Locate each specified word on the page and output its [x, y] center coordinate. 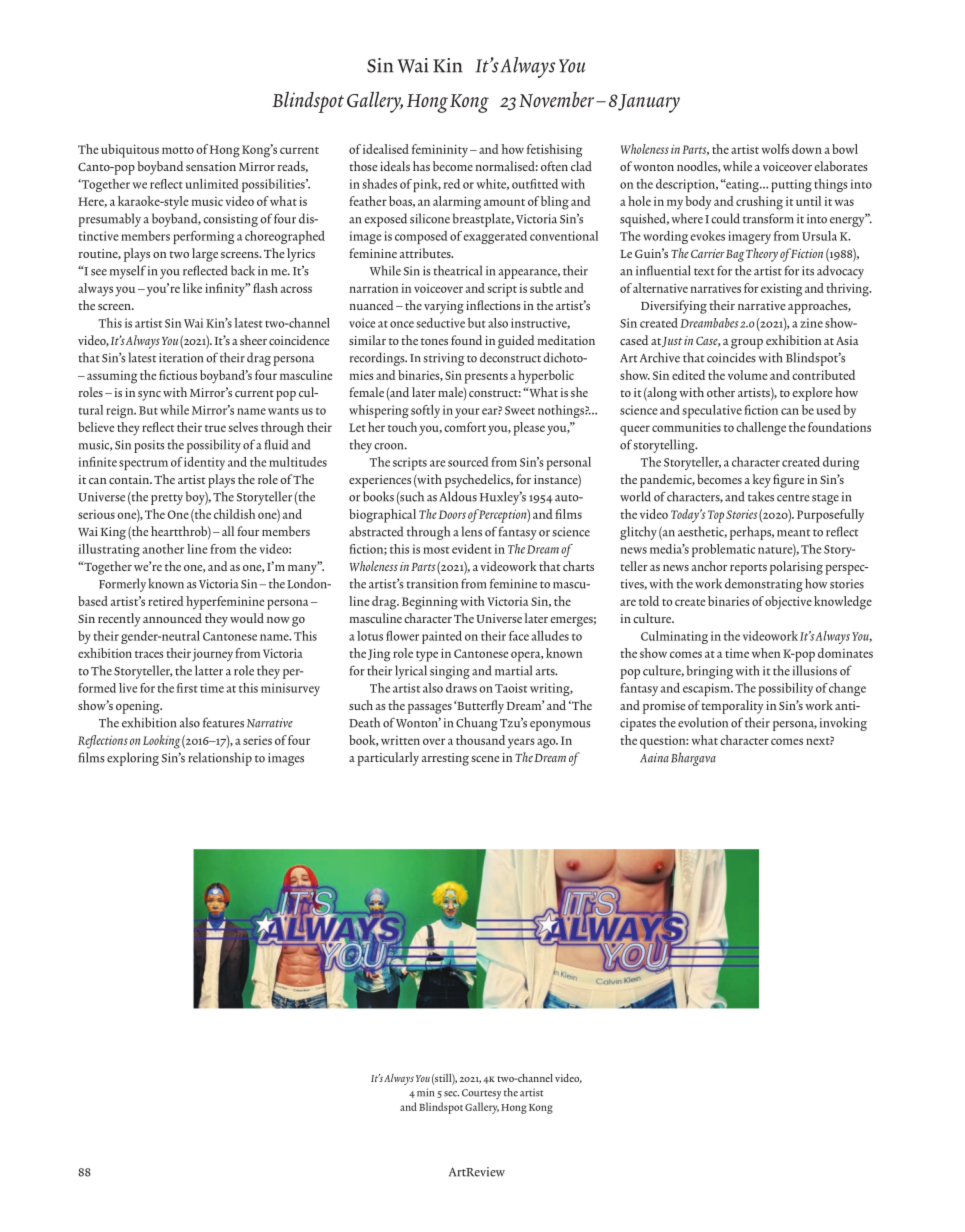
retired [166, 601]
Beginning [430, 603]
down [807, 149]
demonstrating [764, 585]
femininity [440, 151]
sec [451, 1094]
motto [178, 150]
